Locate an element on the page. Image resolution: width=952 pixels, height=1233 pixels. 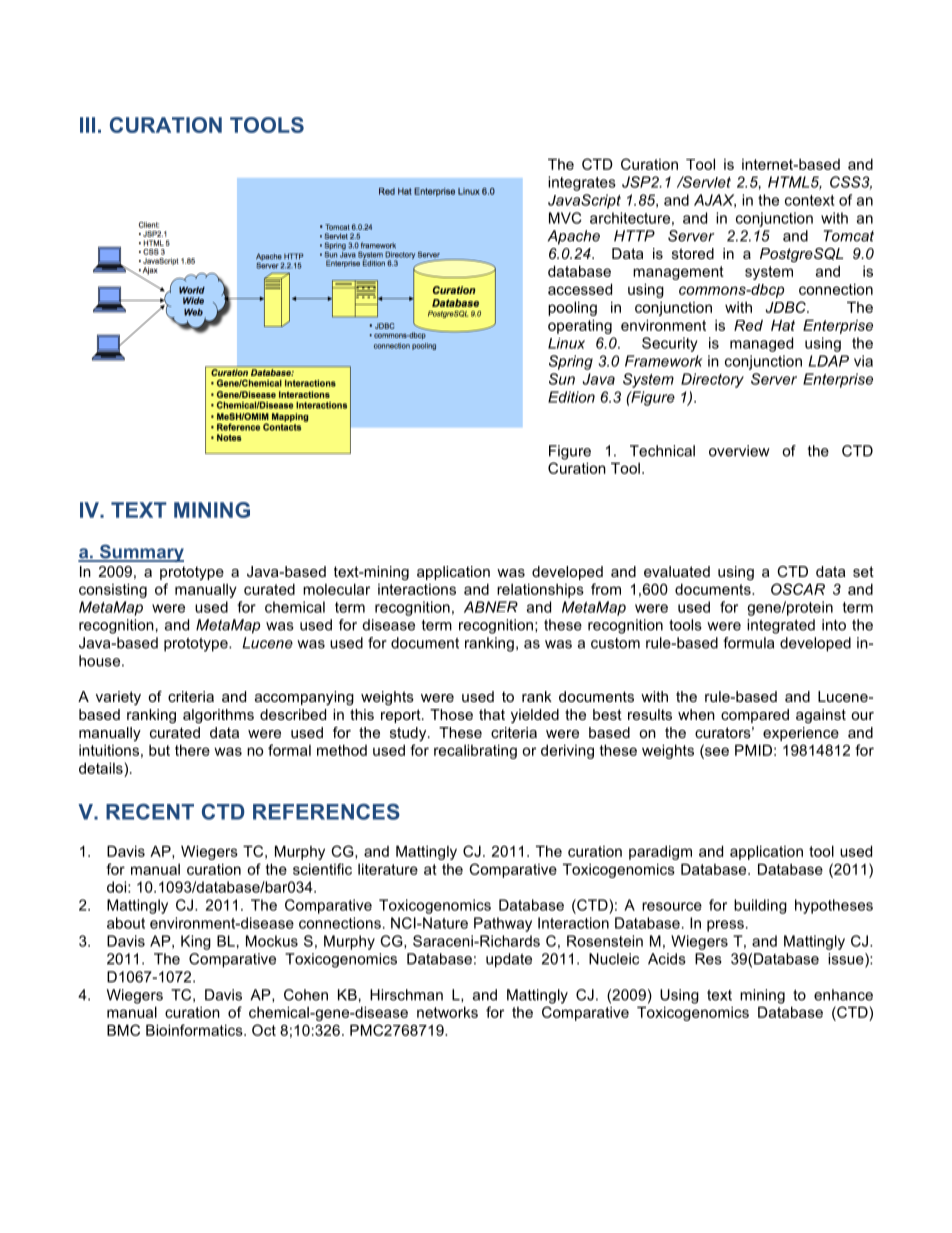
Summary is located at coordinates (140, 553).
